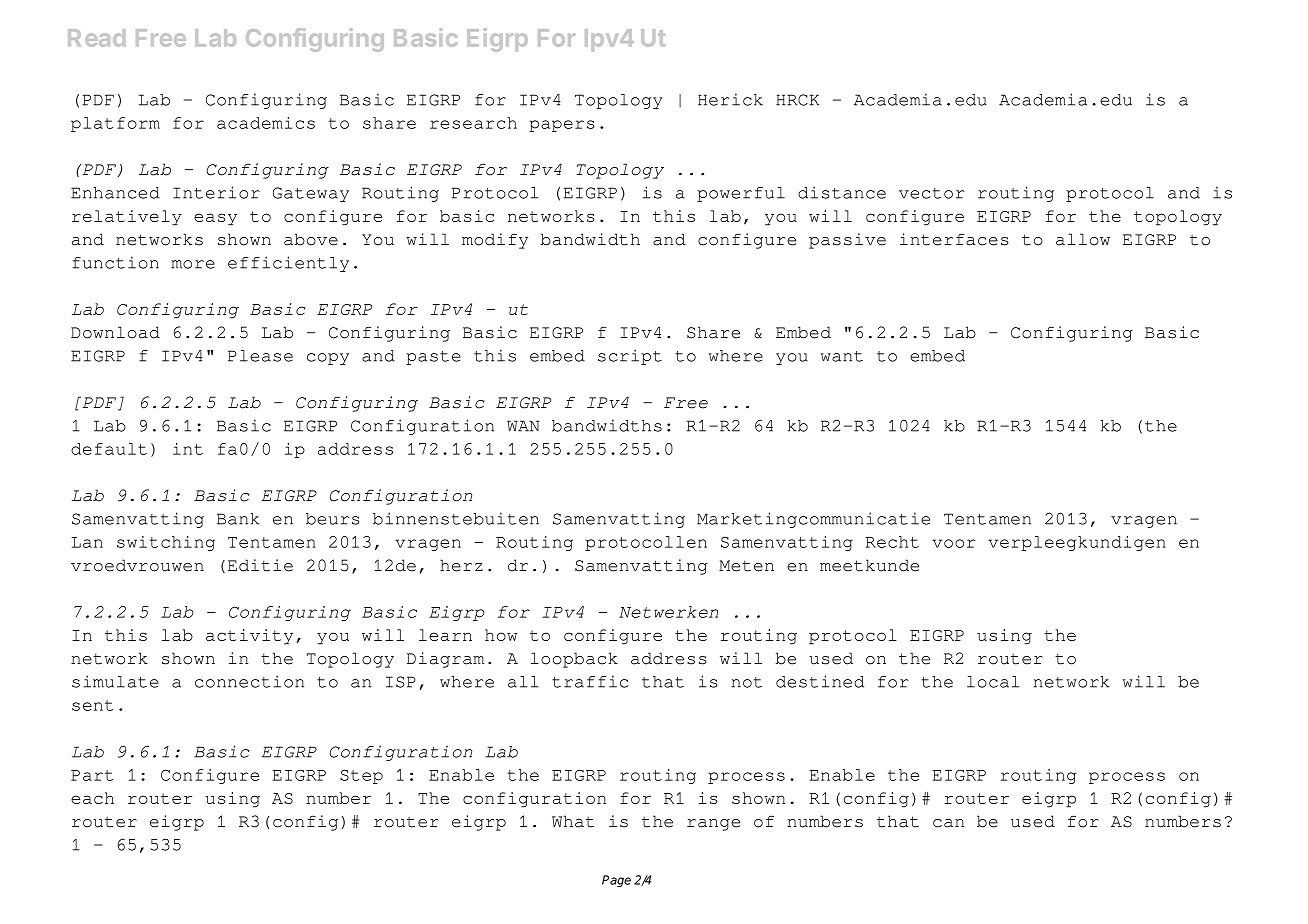 The height and width of the screenshot is (924, 1308). I want to click on activity, so click(249, 637).
